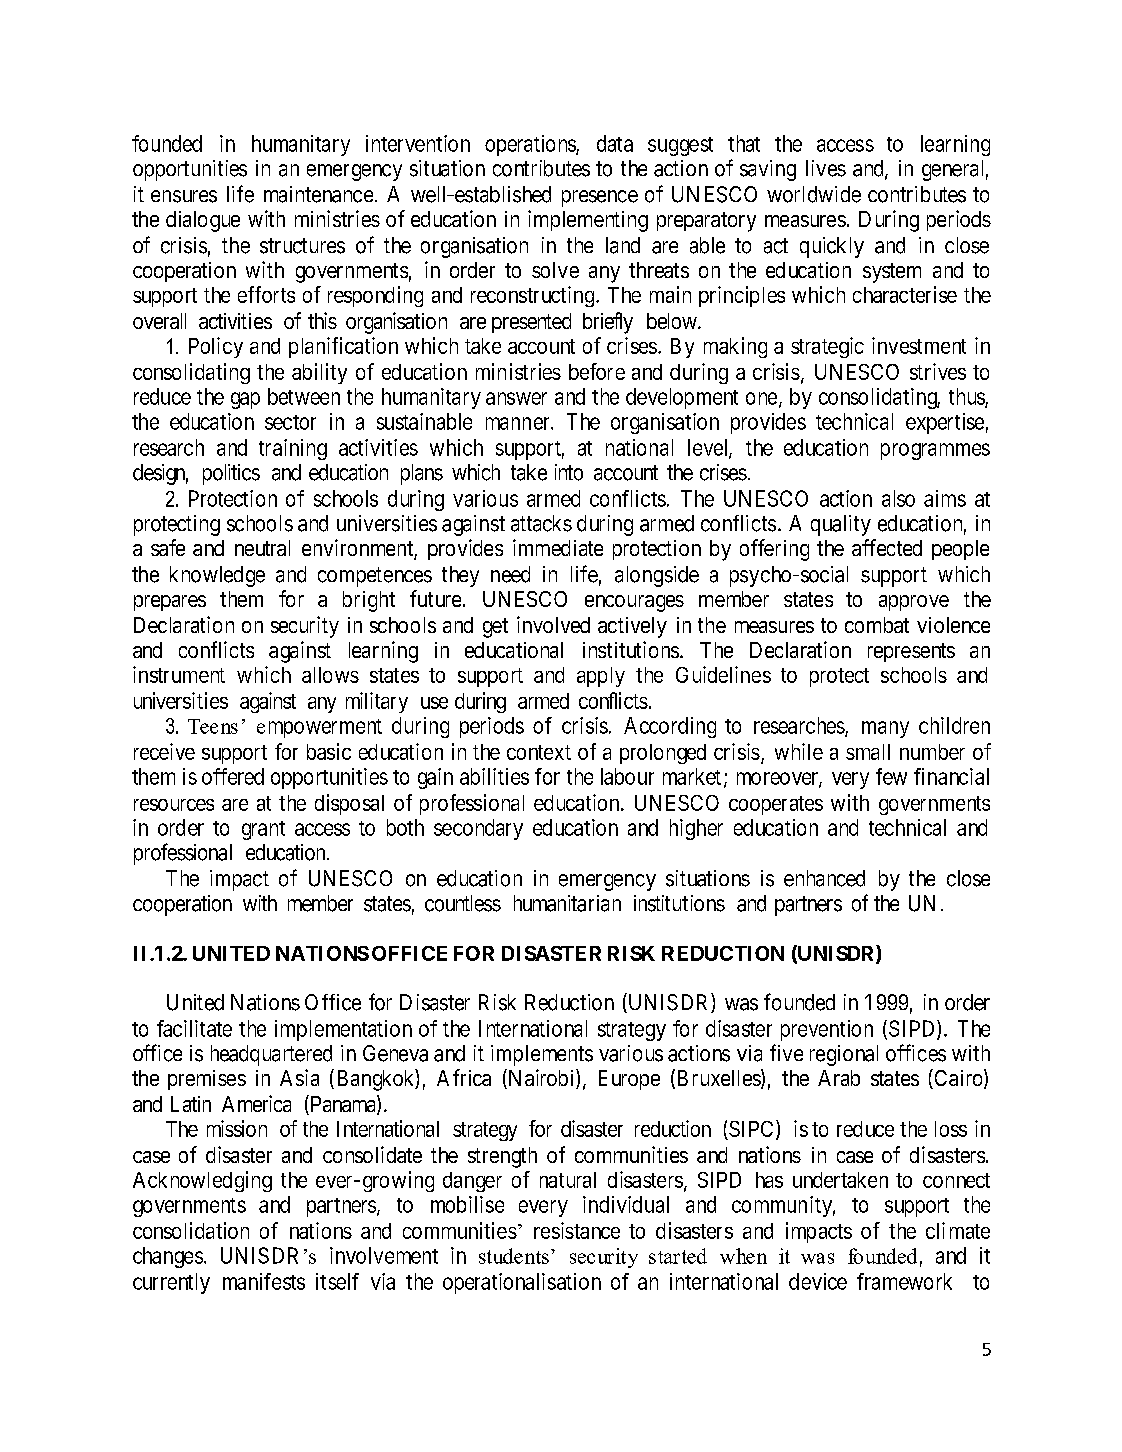 The height and width of the screenshot is (1452, 1122). Describe the element at coordinates (262, 548) in the screenshot. I see `neutral` at that location.
